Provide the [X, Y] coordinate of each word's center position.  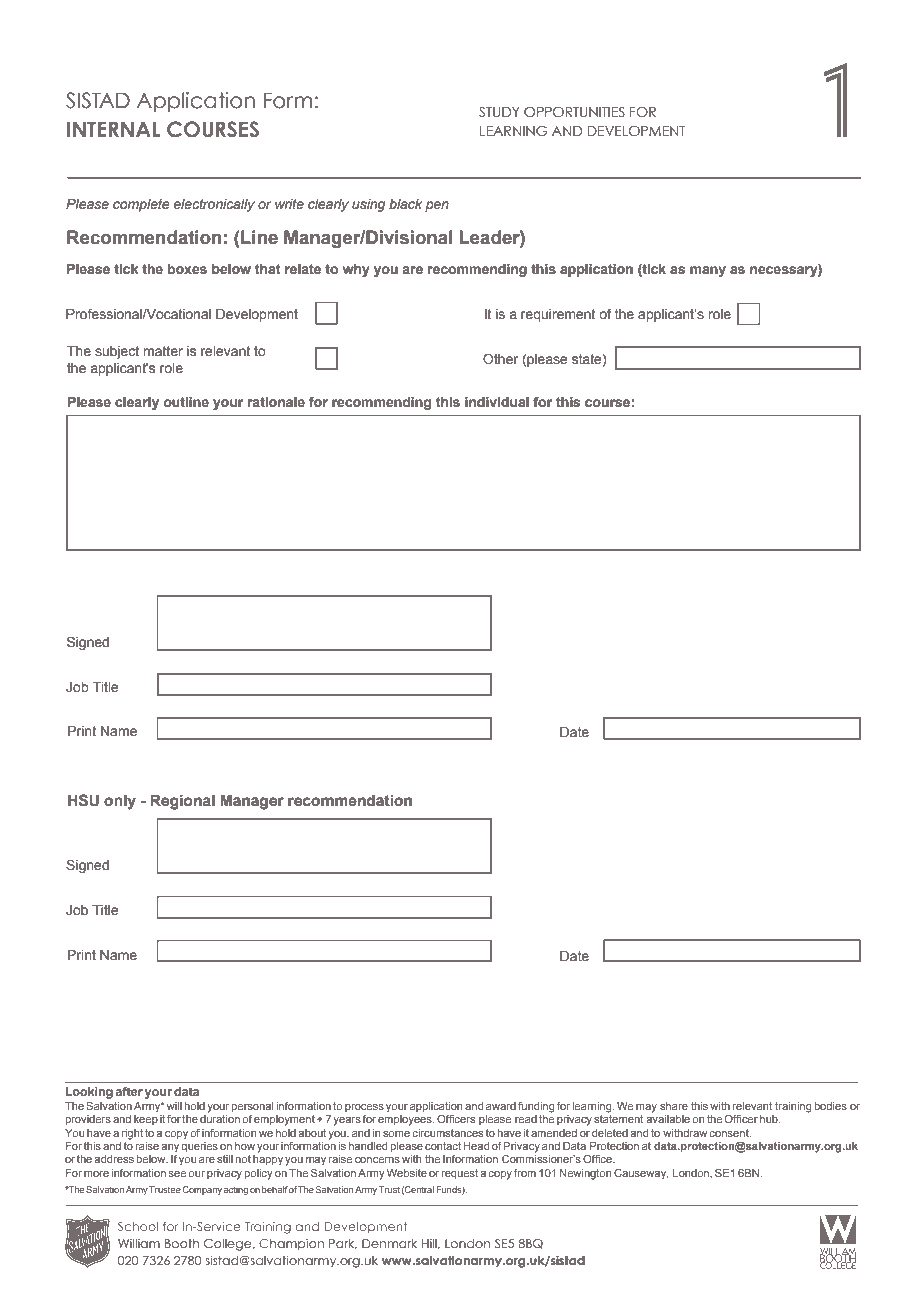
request [459, 1174]
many [708, 271]
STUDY [499, 111]
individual [497, 402]
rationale [276, 402]
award [501, 1106]
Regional [182, 802]
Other [500, 359]
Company [202, 1190]
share [674, 1106]
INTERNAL [113, 129]
